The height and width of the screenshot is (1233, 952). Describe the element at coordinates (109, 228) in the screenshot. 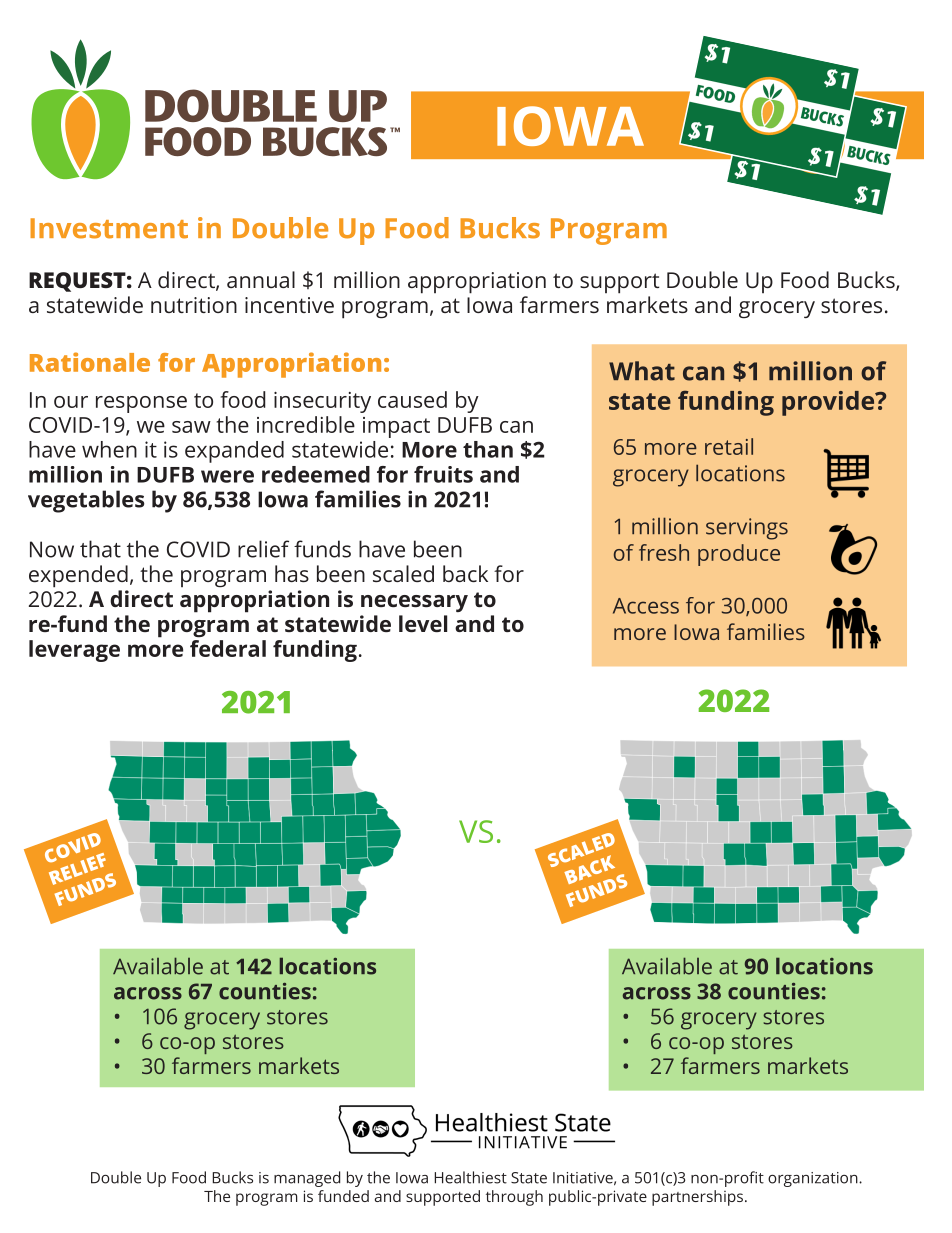

I see `Investment` at that location.
